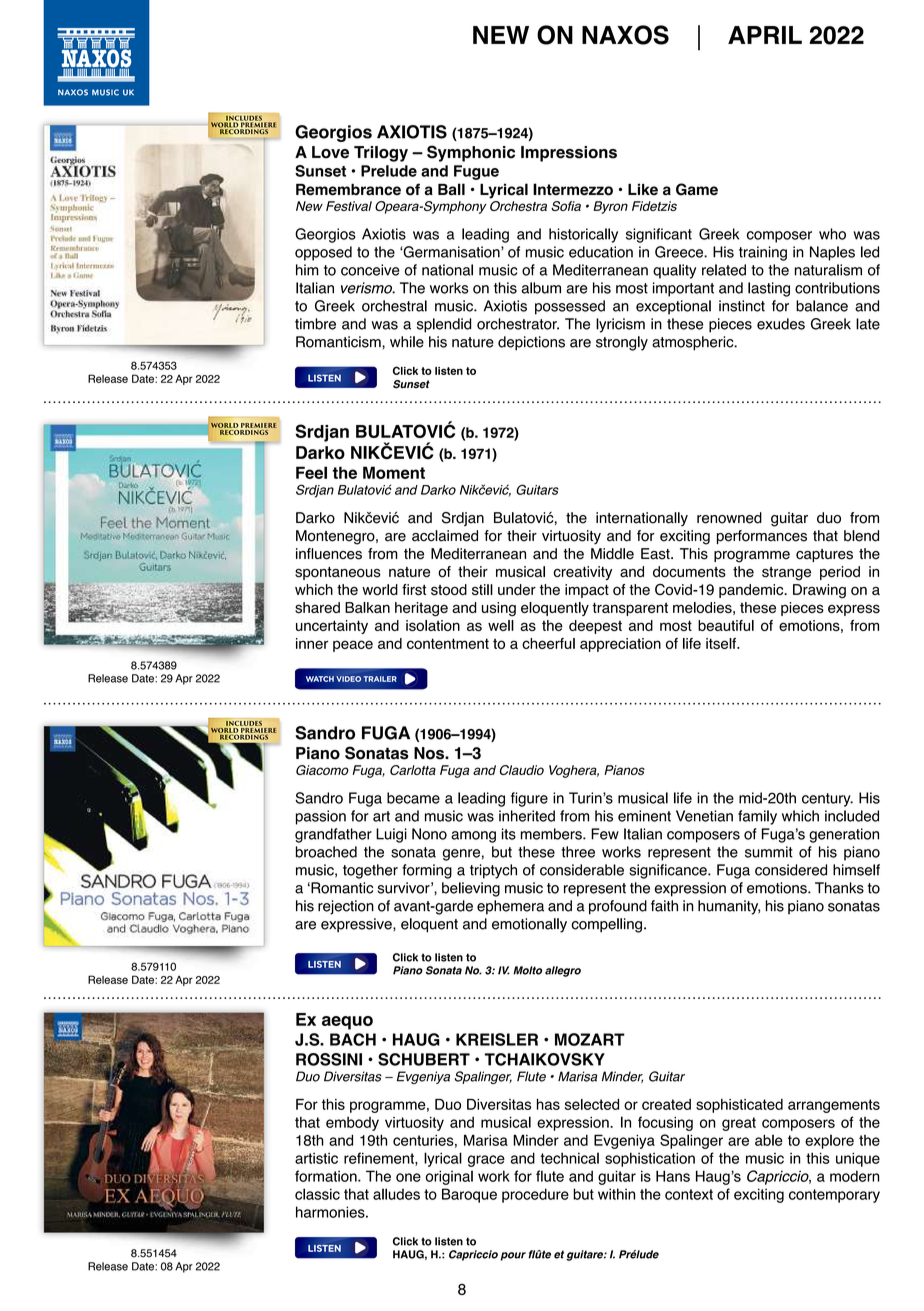  Describe the element at coordinates (605, 834) in the document. I see `Few` at that location.
